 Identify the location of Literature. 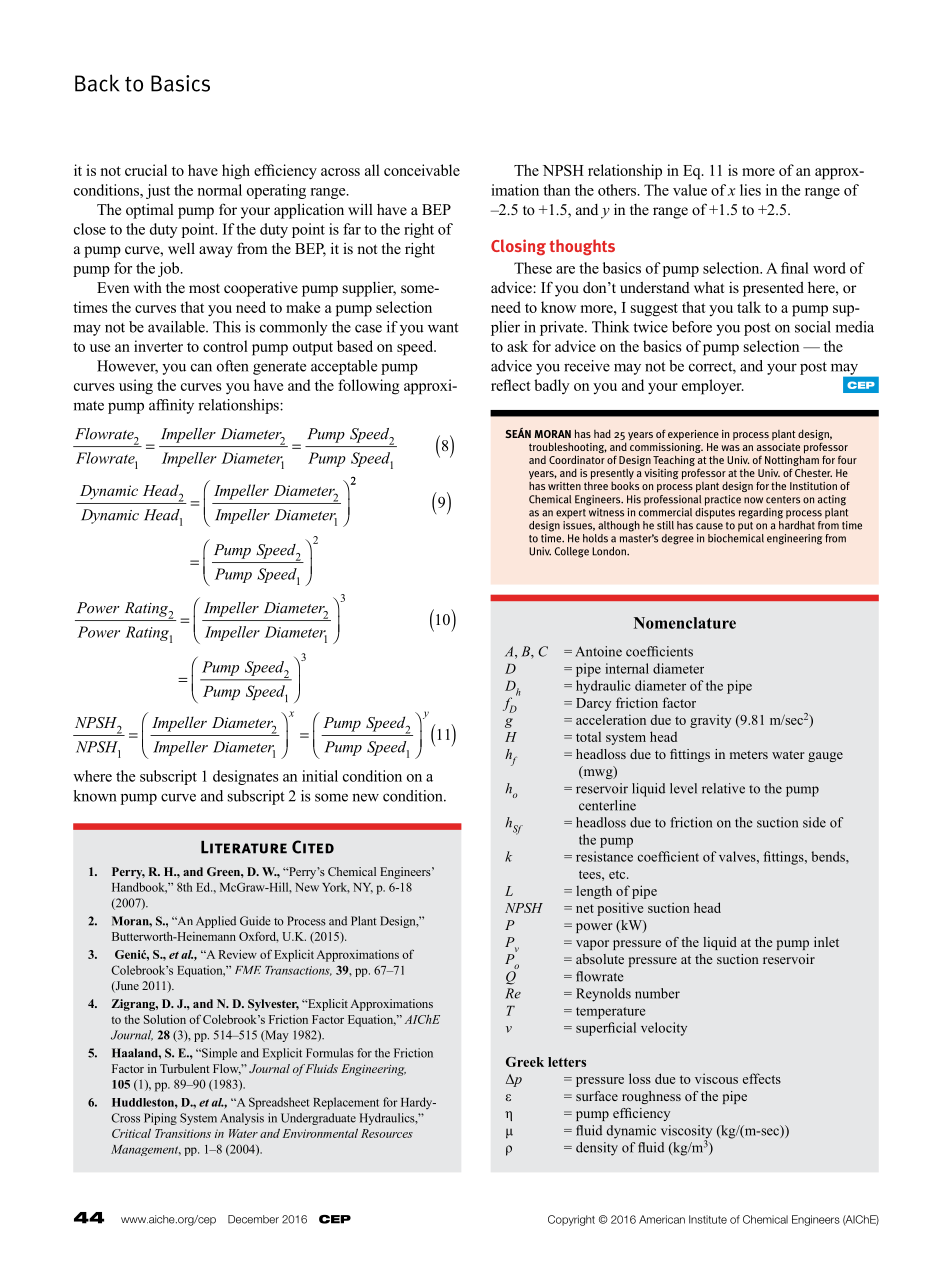
(244, 847).
